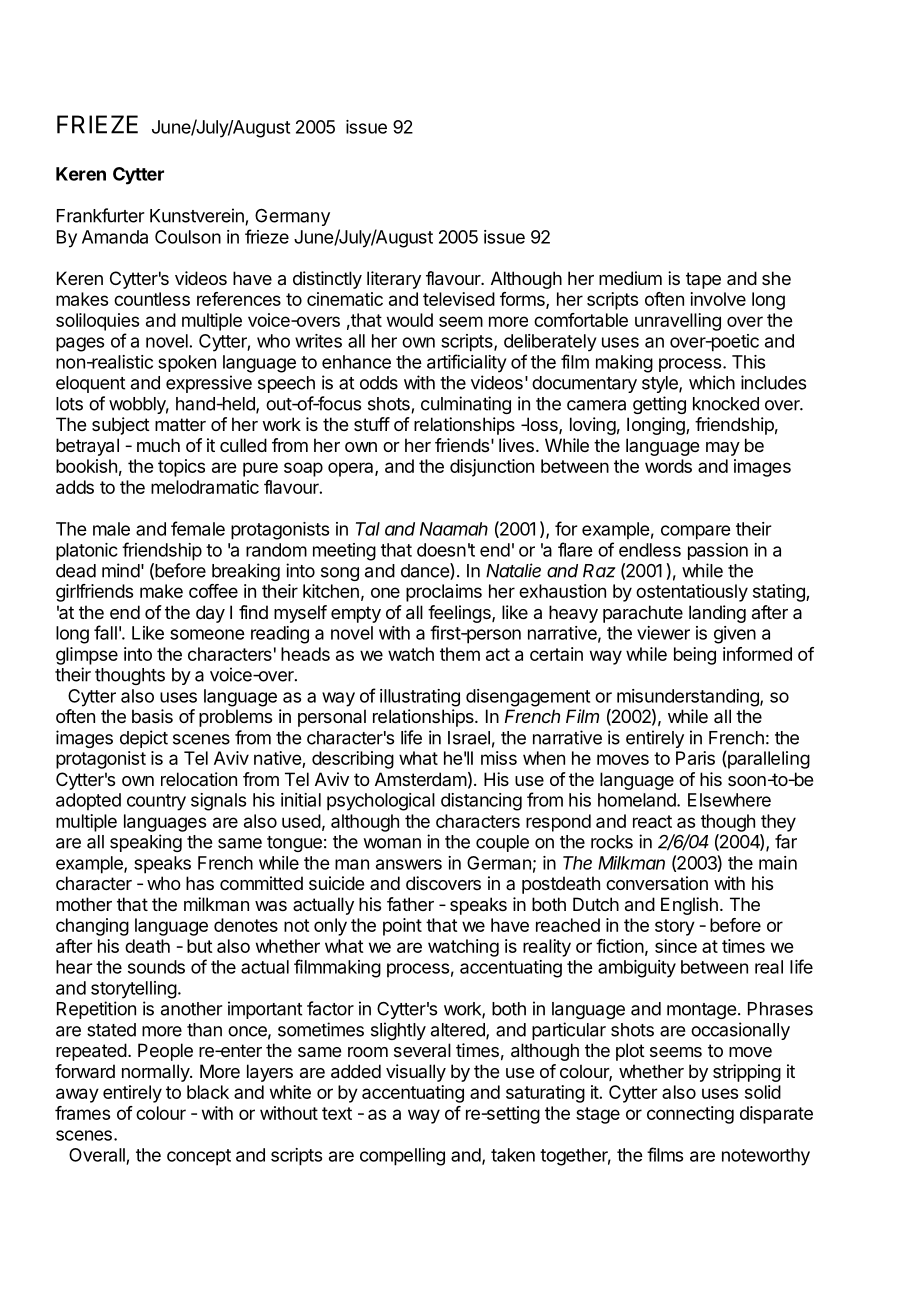 This image has height=1308, width=924. Describe the element at coordinates (181, 468) in the image. I see `topics` at that location.
